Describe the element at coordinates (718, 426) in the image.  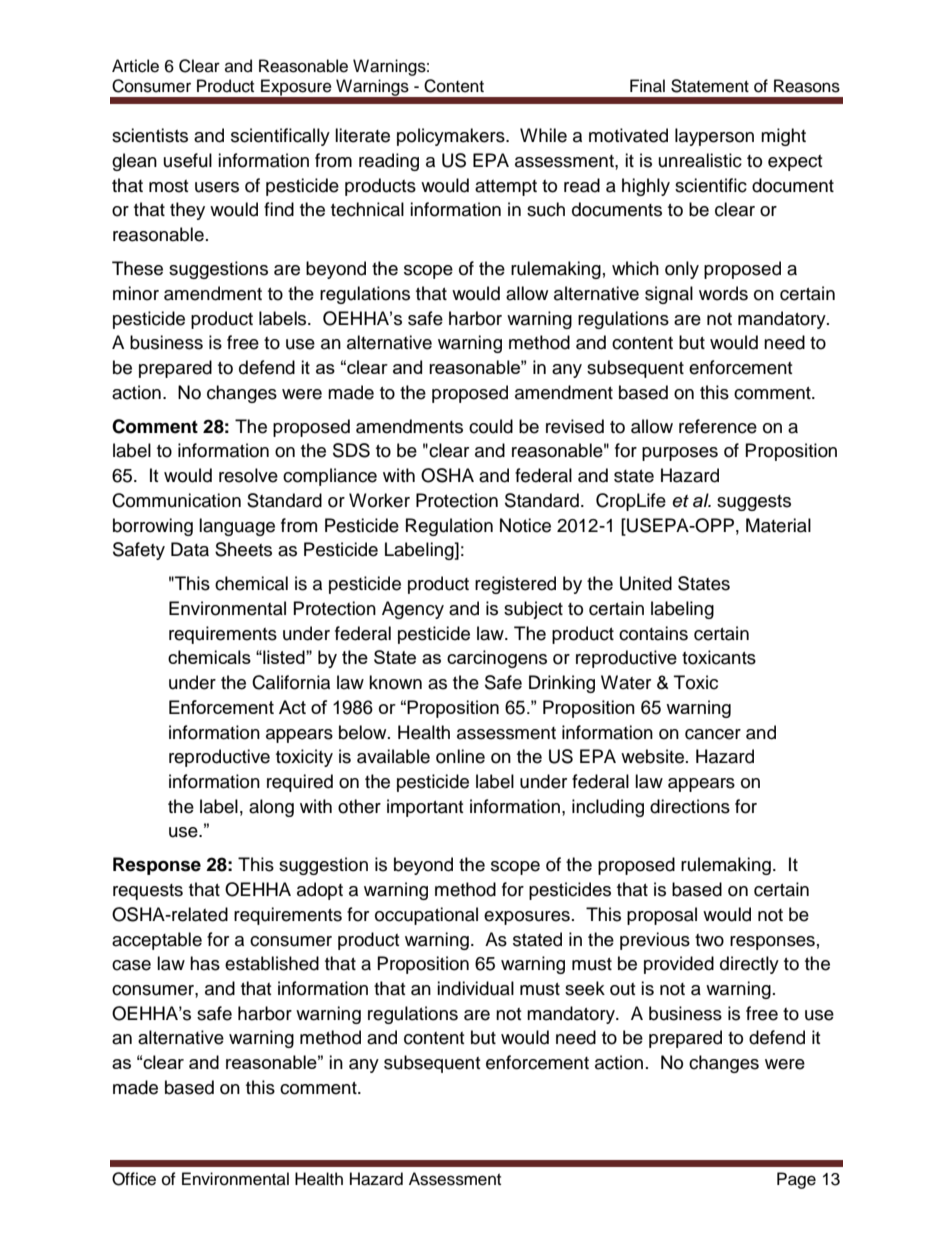
I see `reference` at that location.
